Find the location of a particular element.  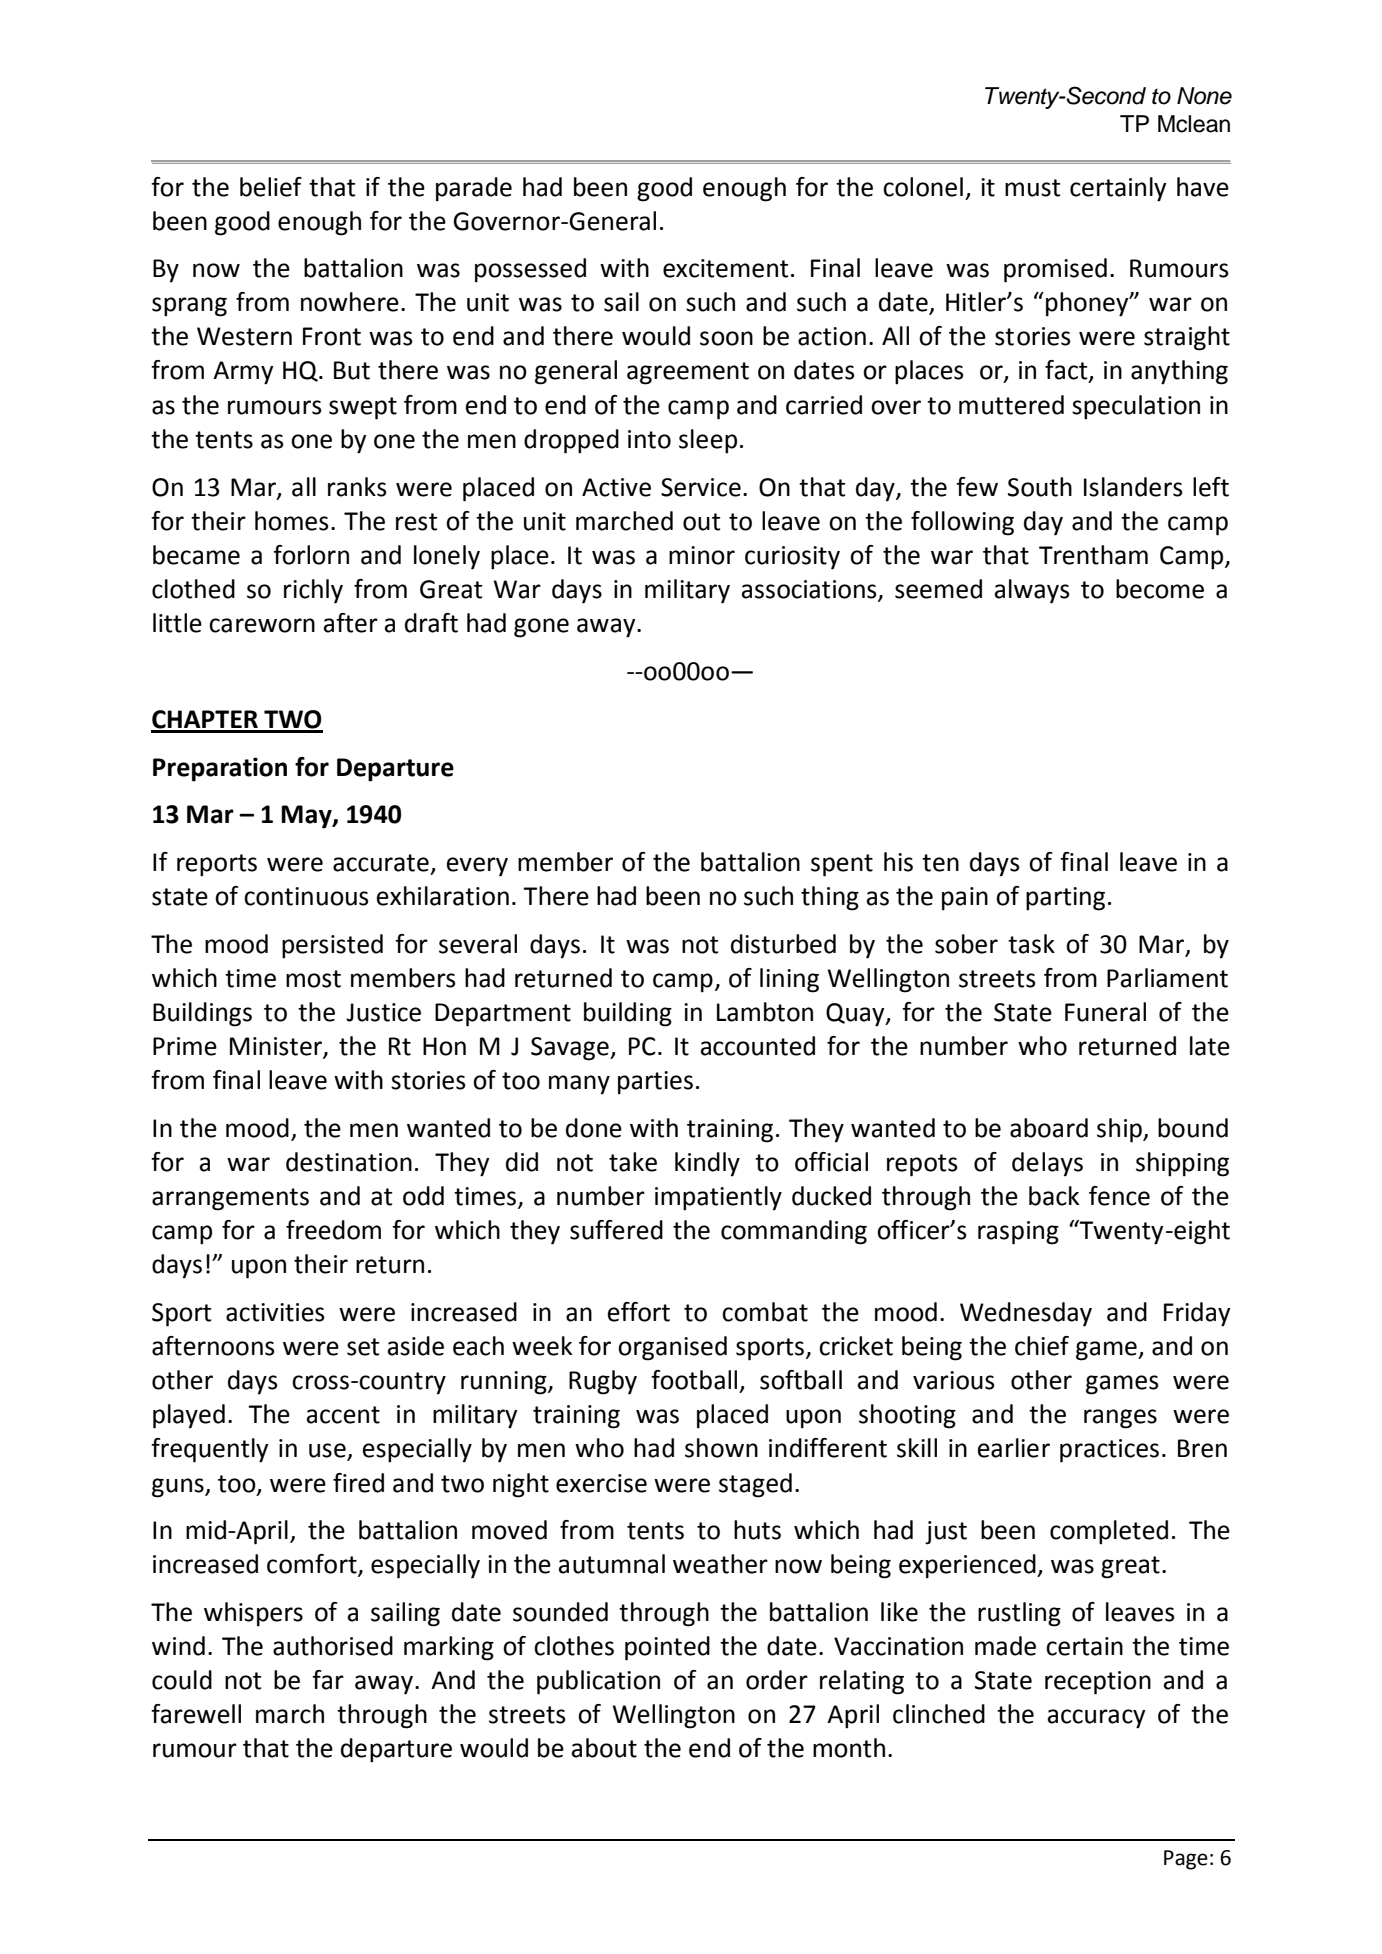

most is located at coordinates (313, 979).
